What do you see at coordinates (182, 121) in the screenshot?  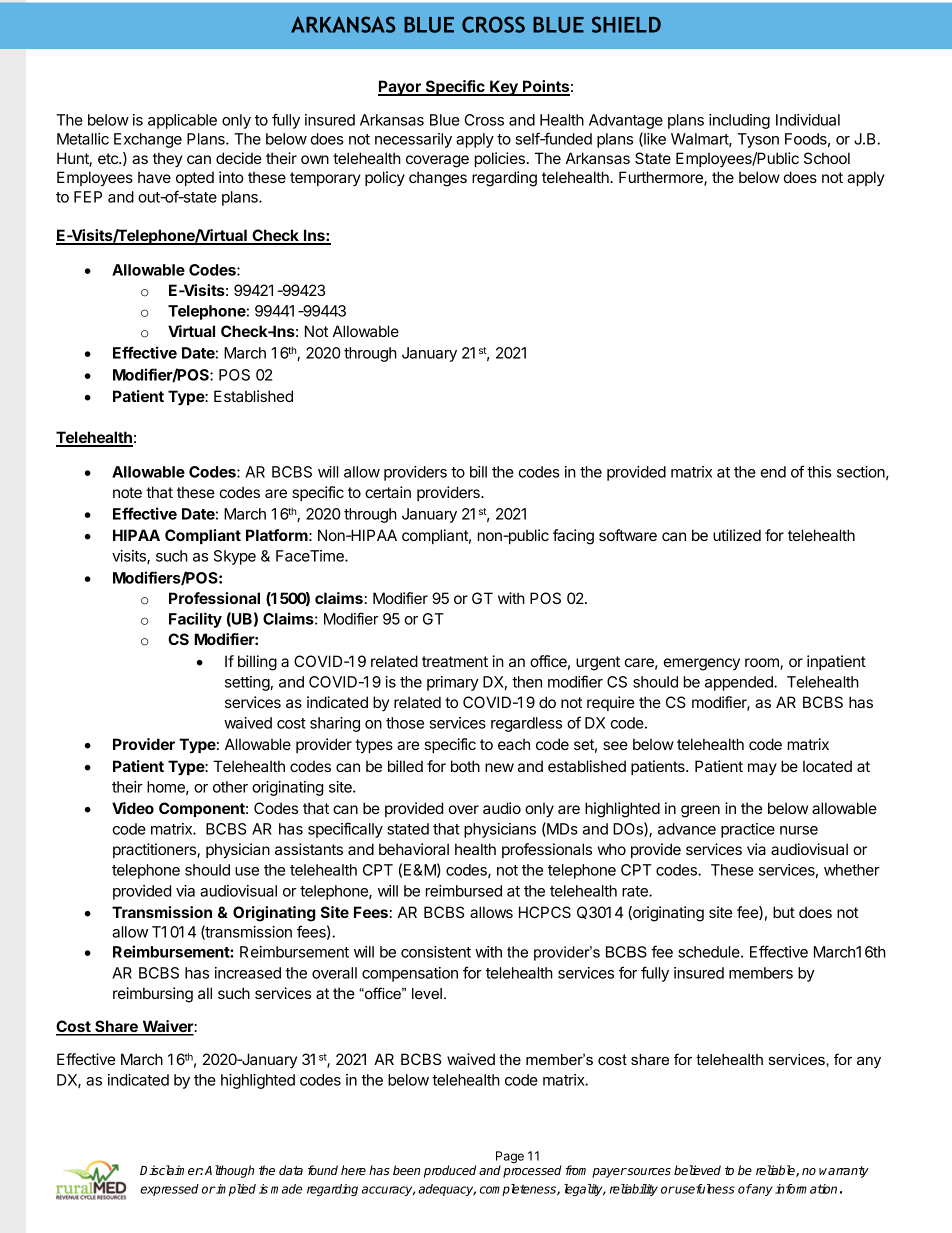 I see `applicable` at bounding box center [182, 121].
